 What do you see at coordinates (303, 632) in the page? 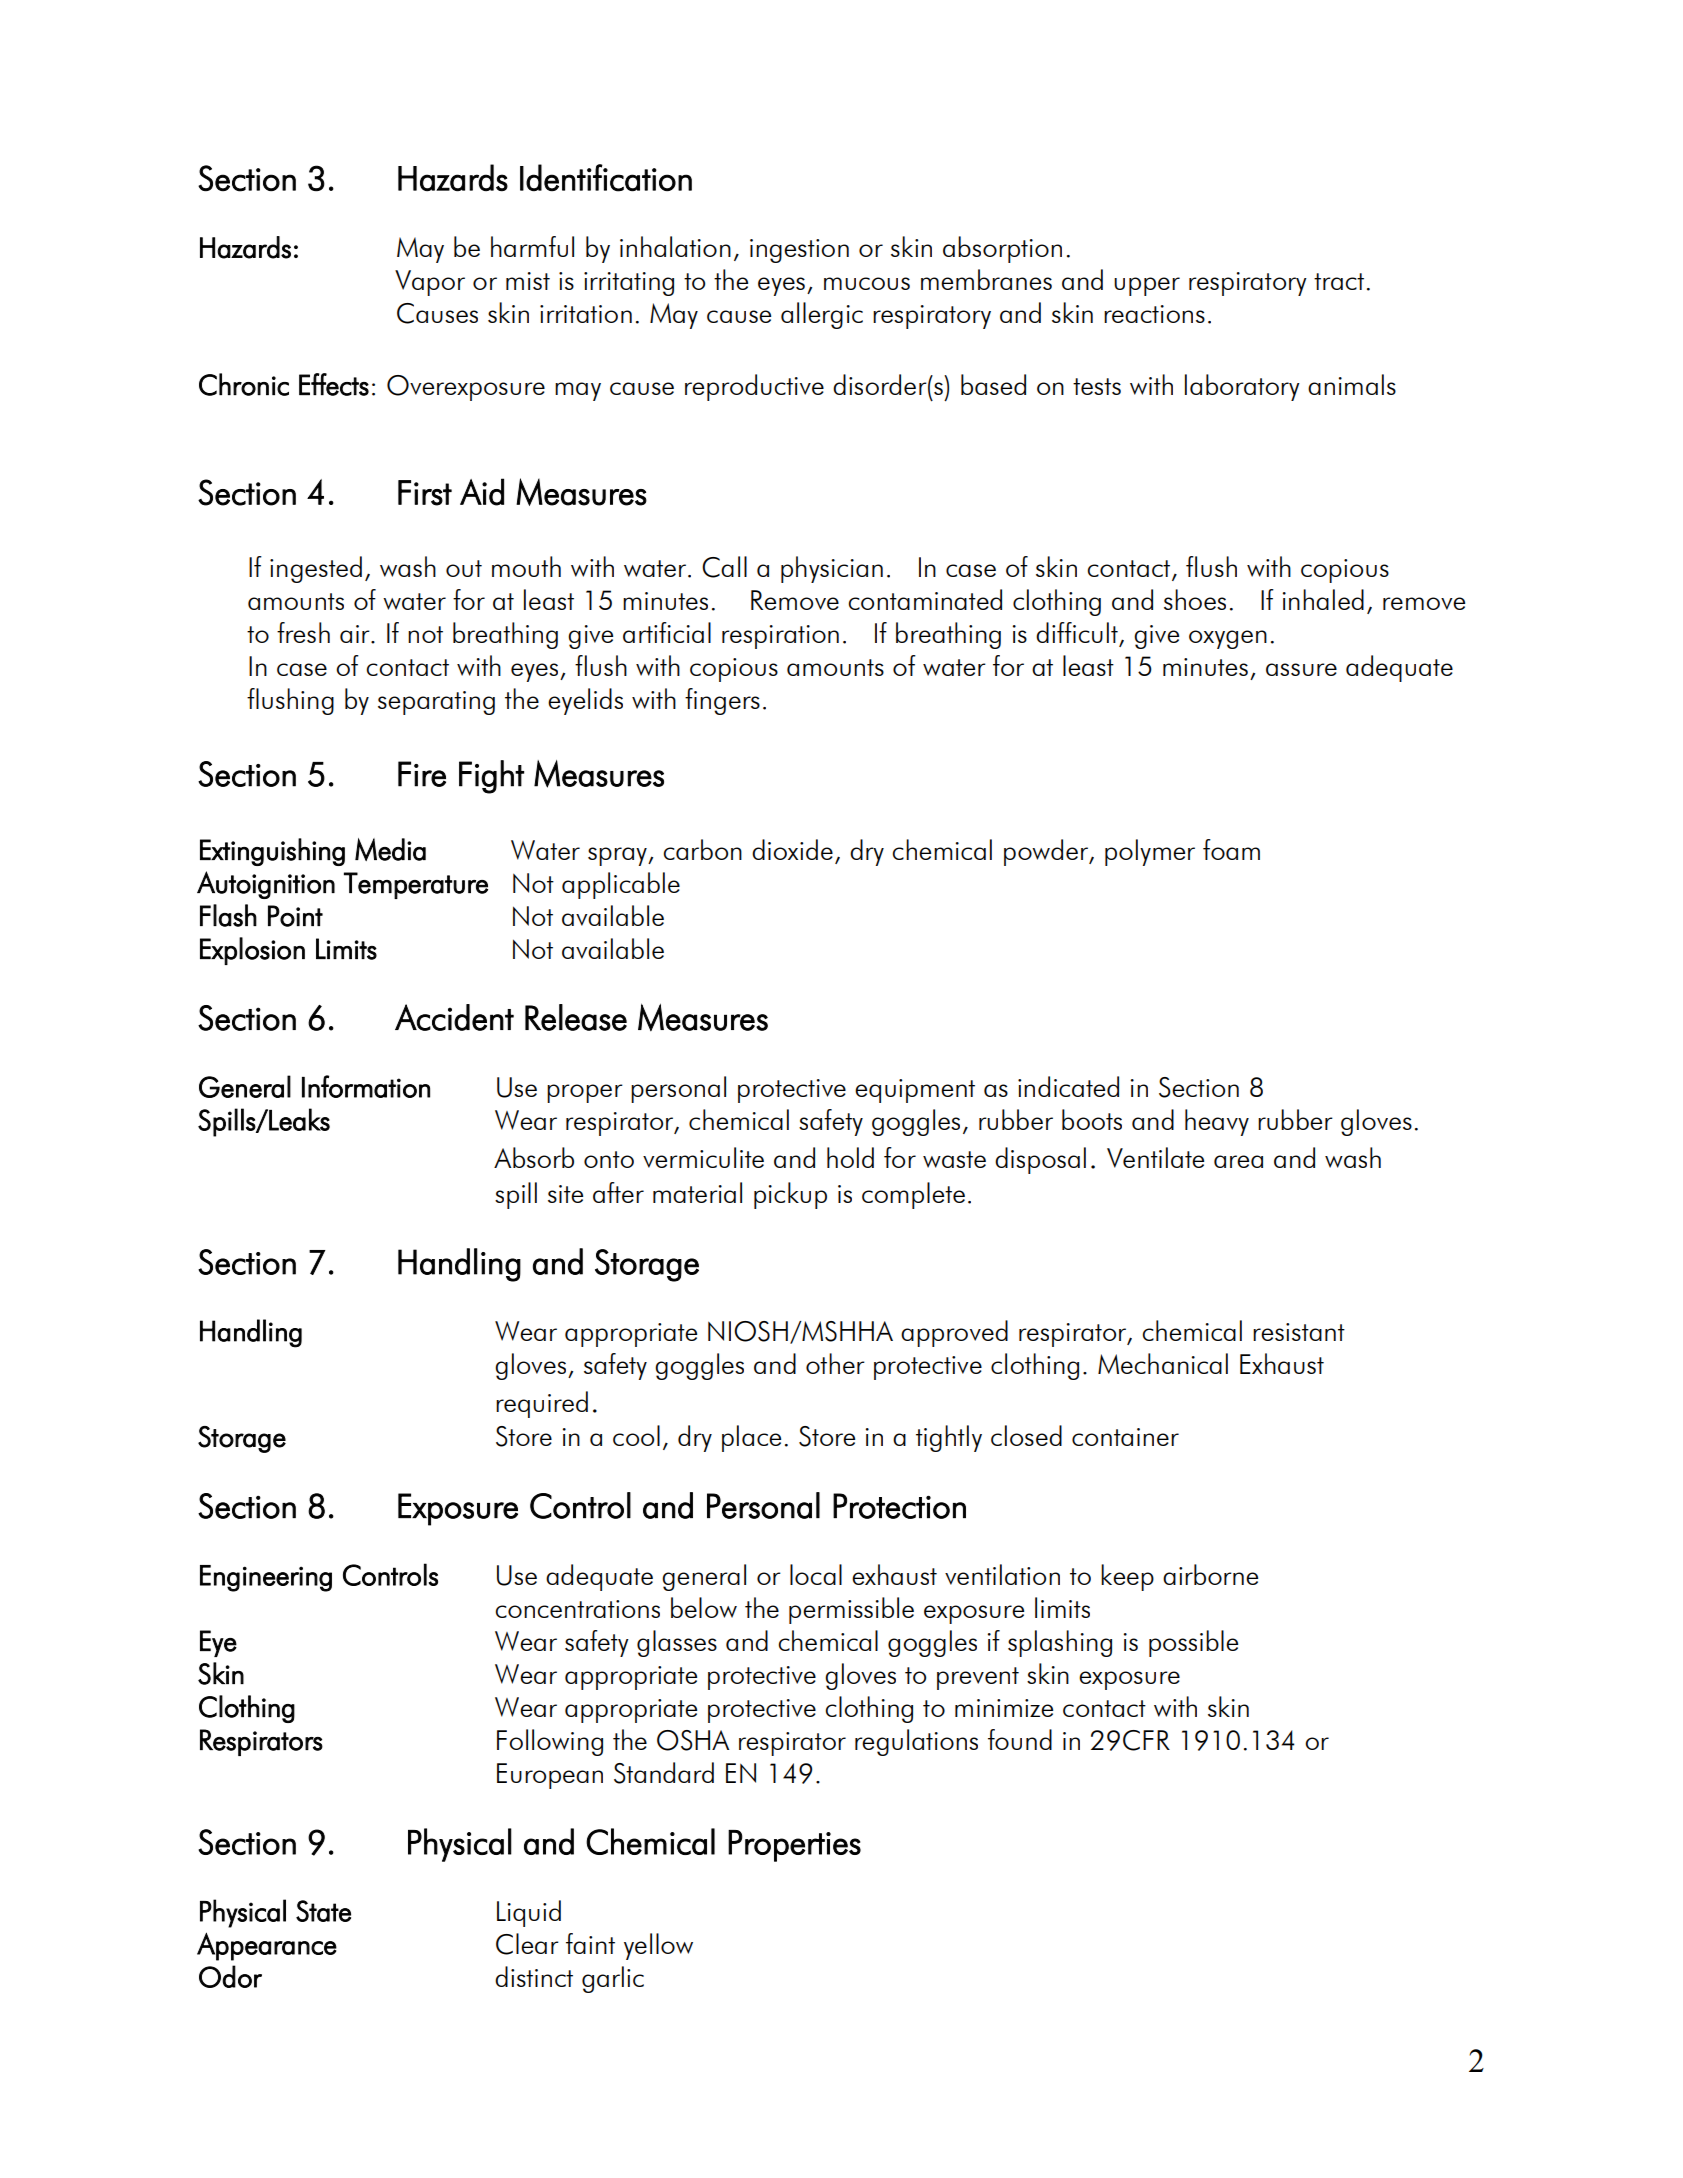
I see `fresh` at bounding box center [303, 632].
